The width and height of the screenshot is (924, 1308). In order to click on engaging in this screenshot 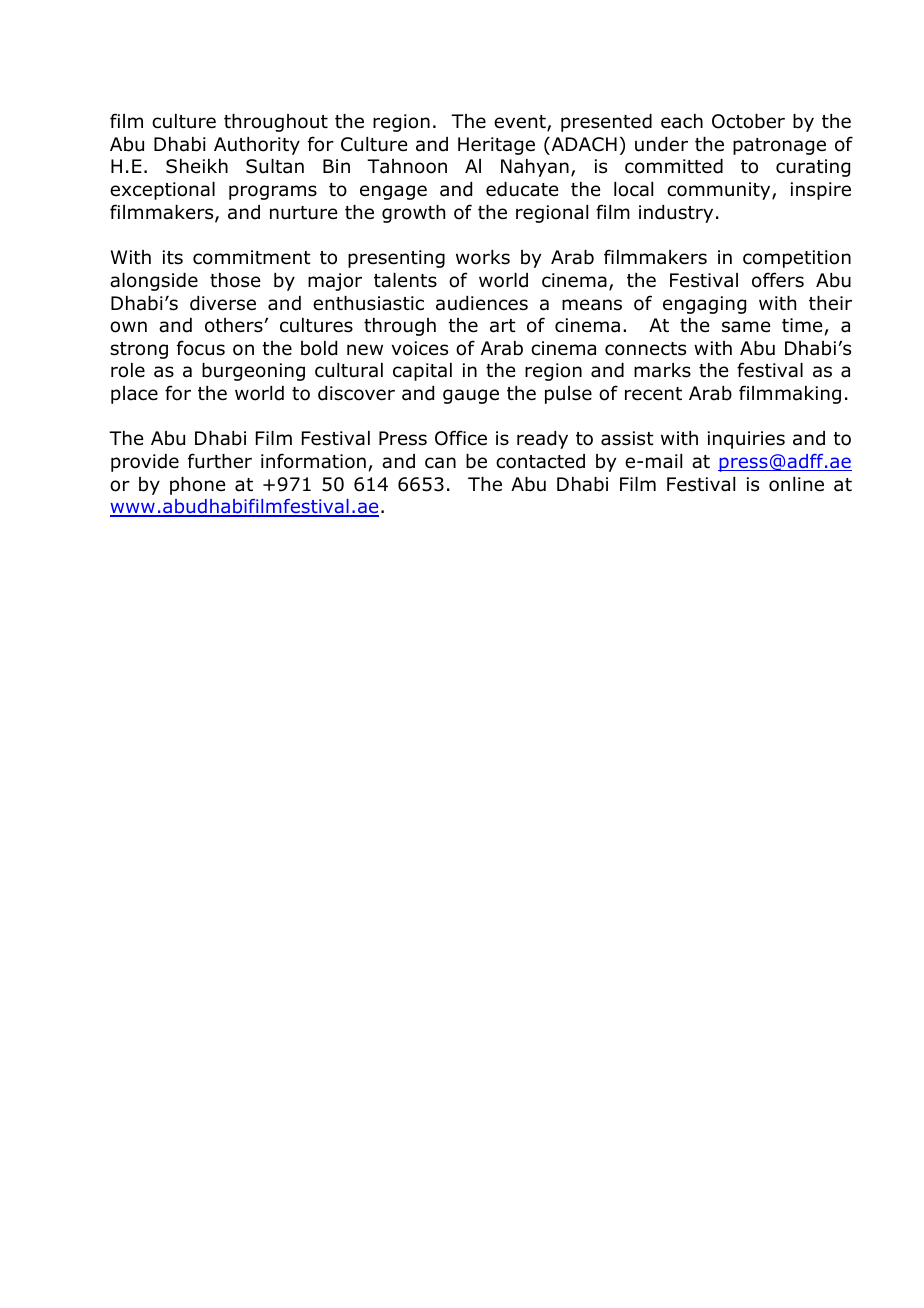, I will do `click(704, 305)`.
